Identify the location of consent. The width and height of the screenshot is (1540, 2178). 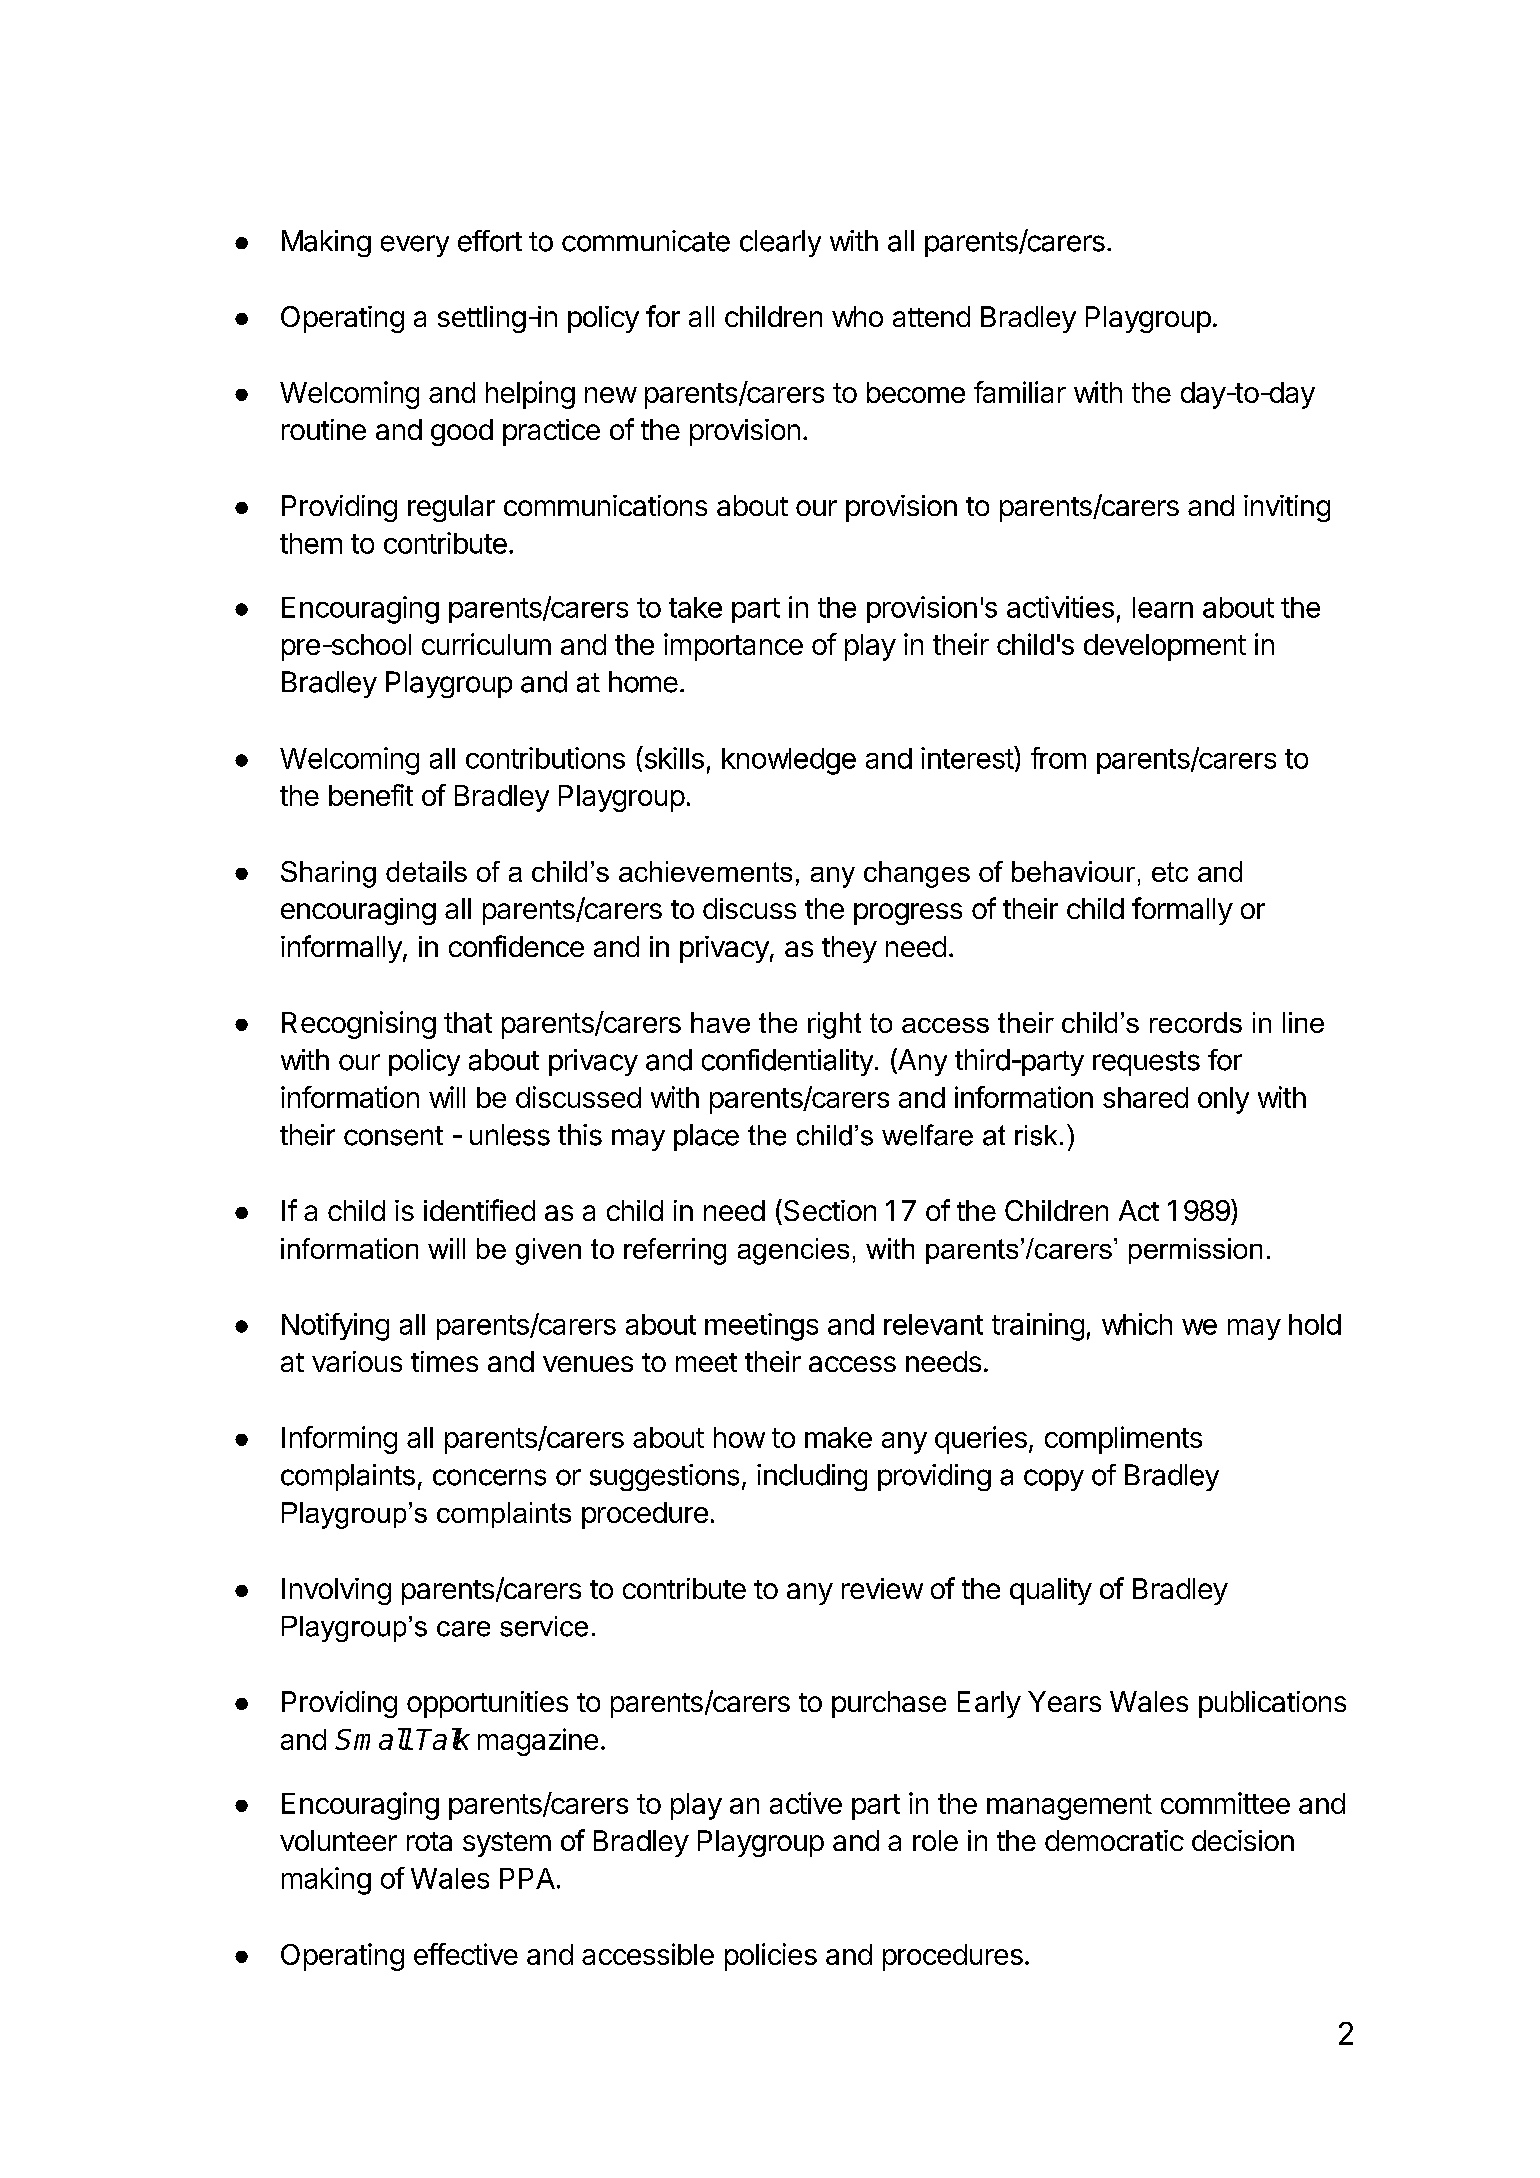
(393, 1136).
